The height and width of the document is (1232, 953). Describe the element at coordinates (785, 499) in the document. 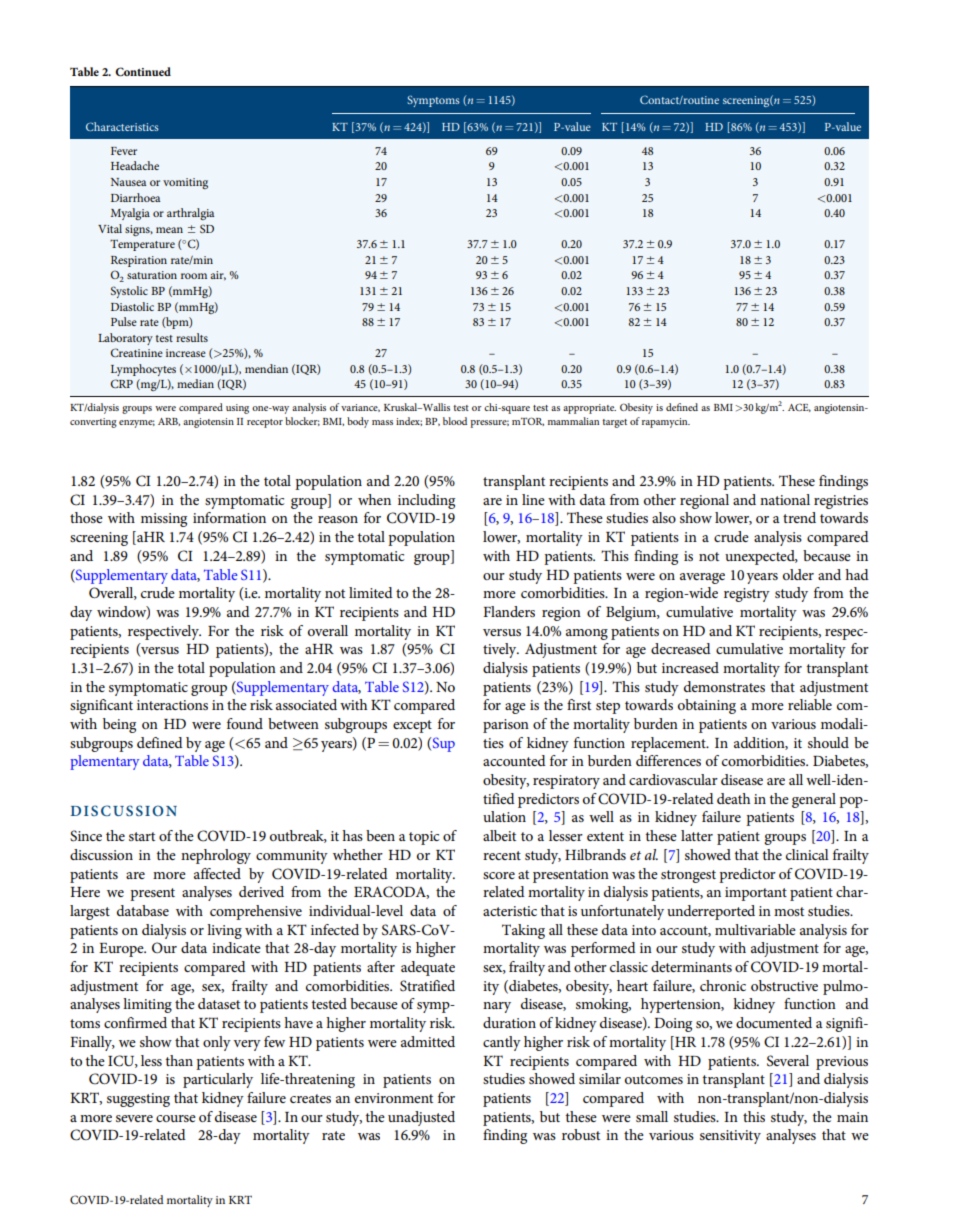

I see `national` at that location.
